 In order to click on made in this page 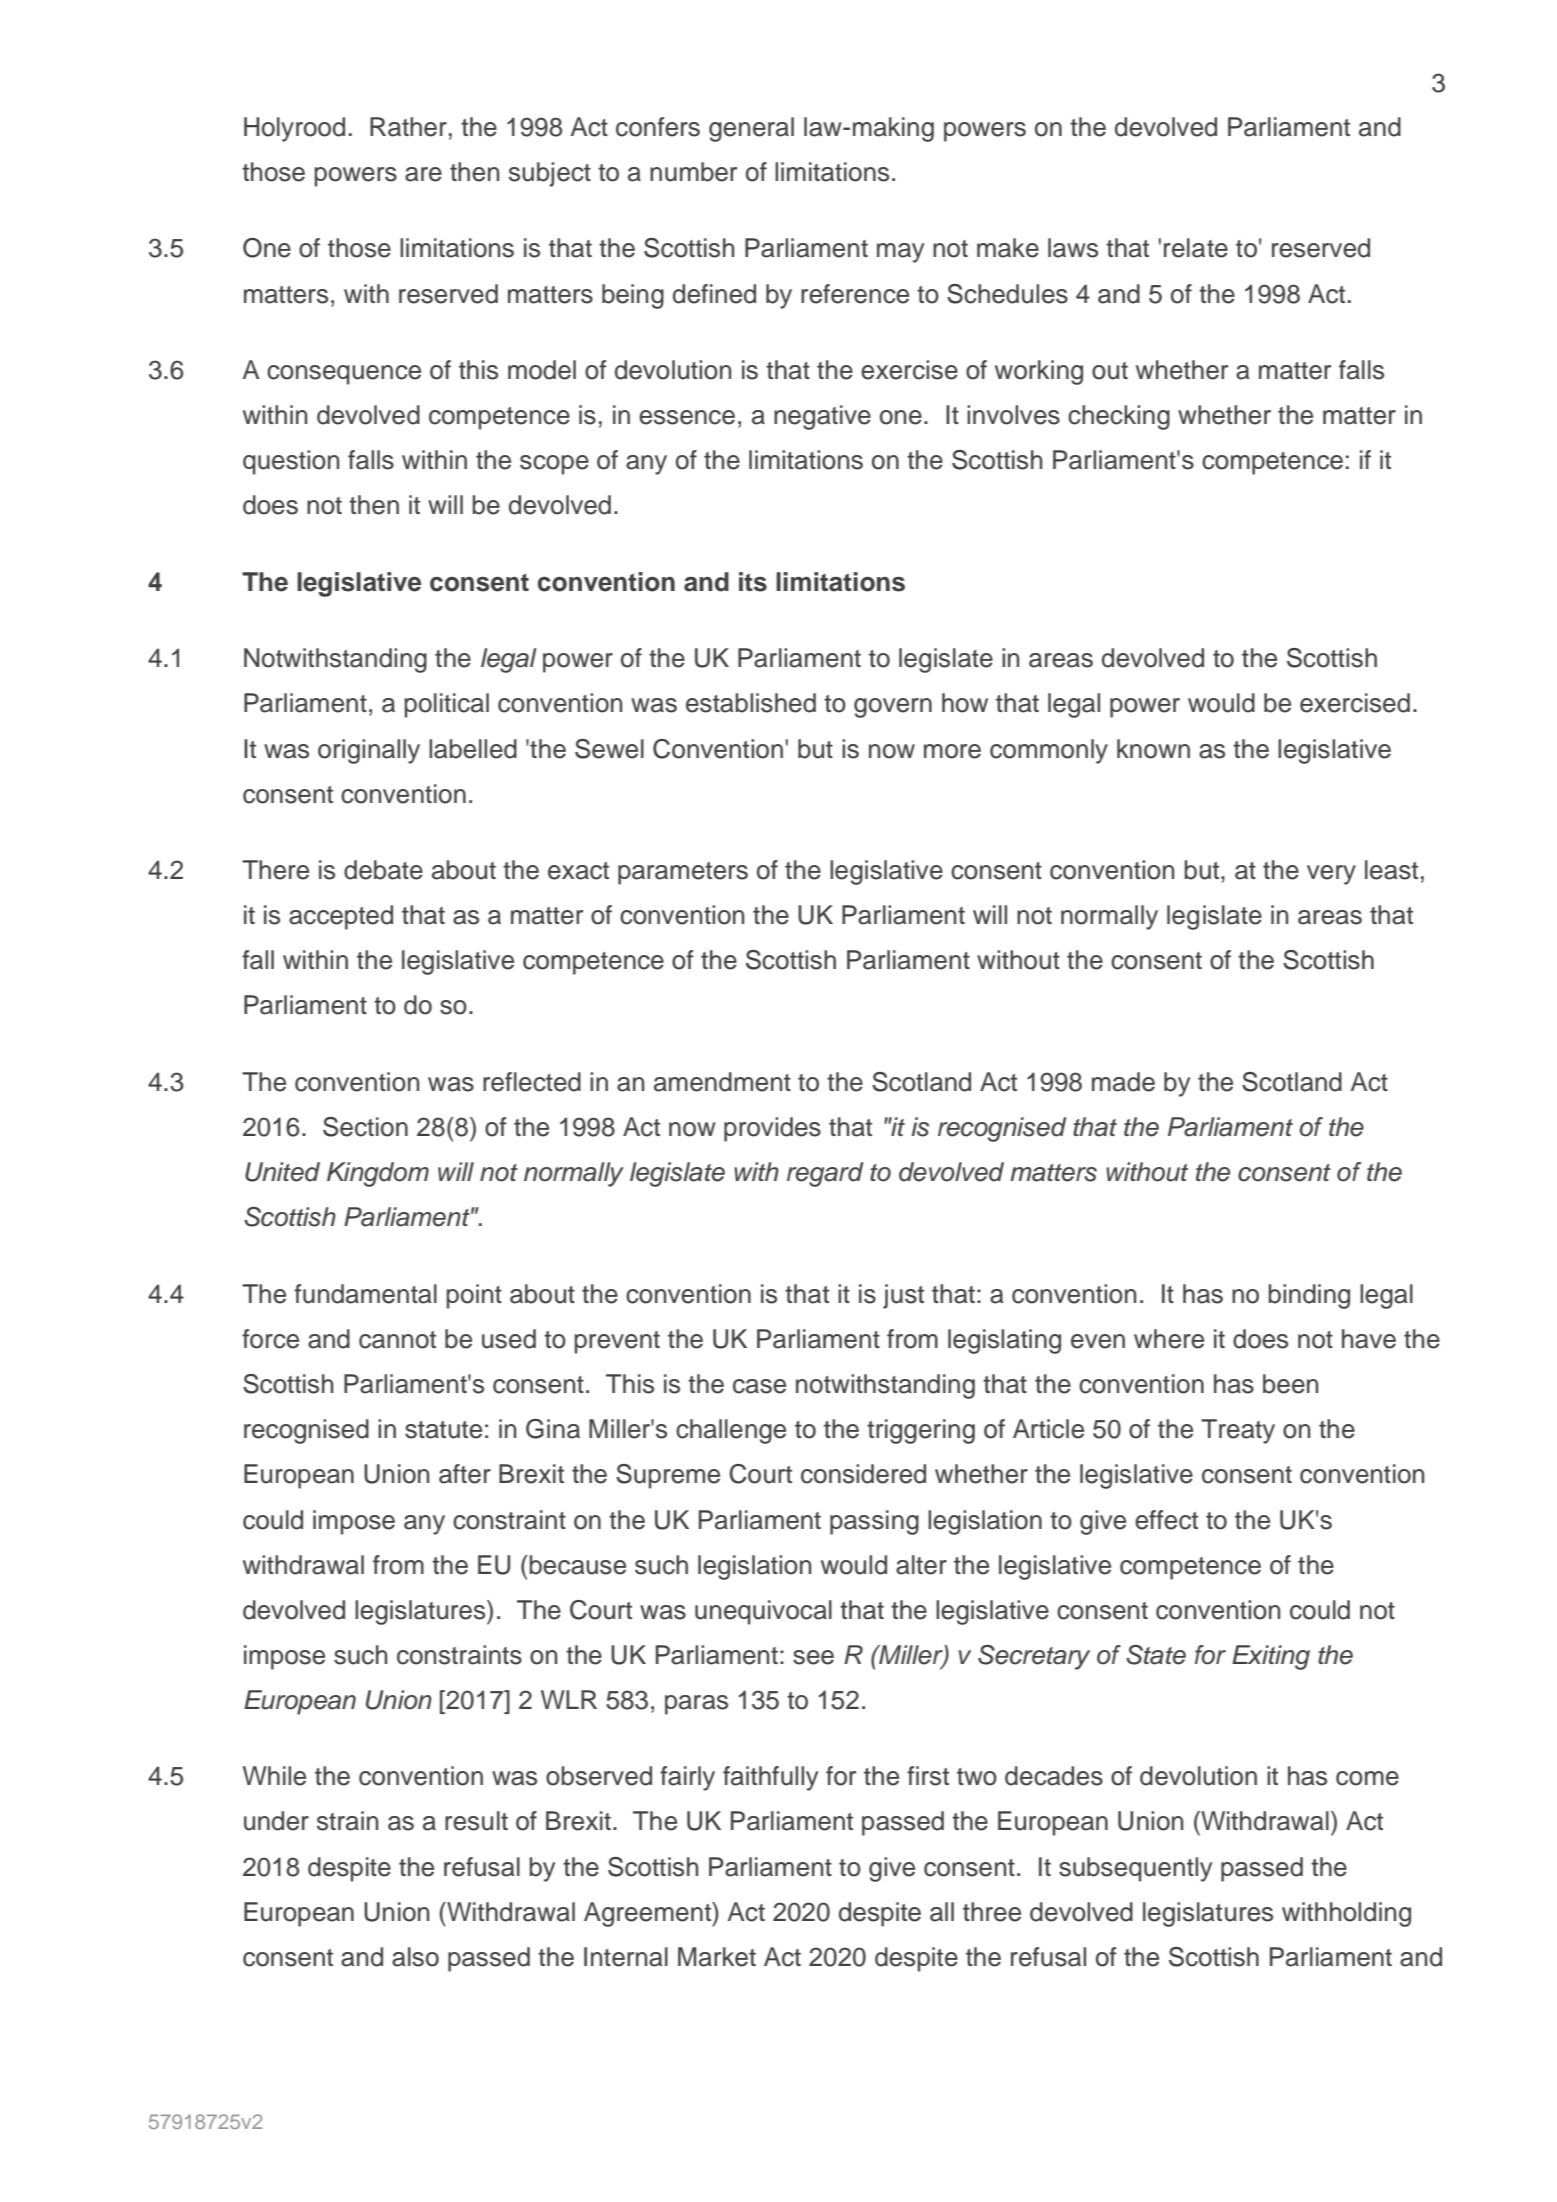, I will do `click(1123, 1082)`.
